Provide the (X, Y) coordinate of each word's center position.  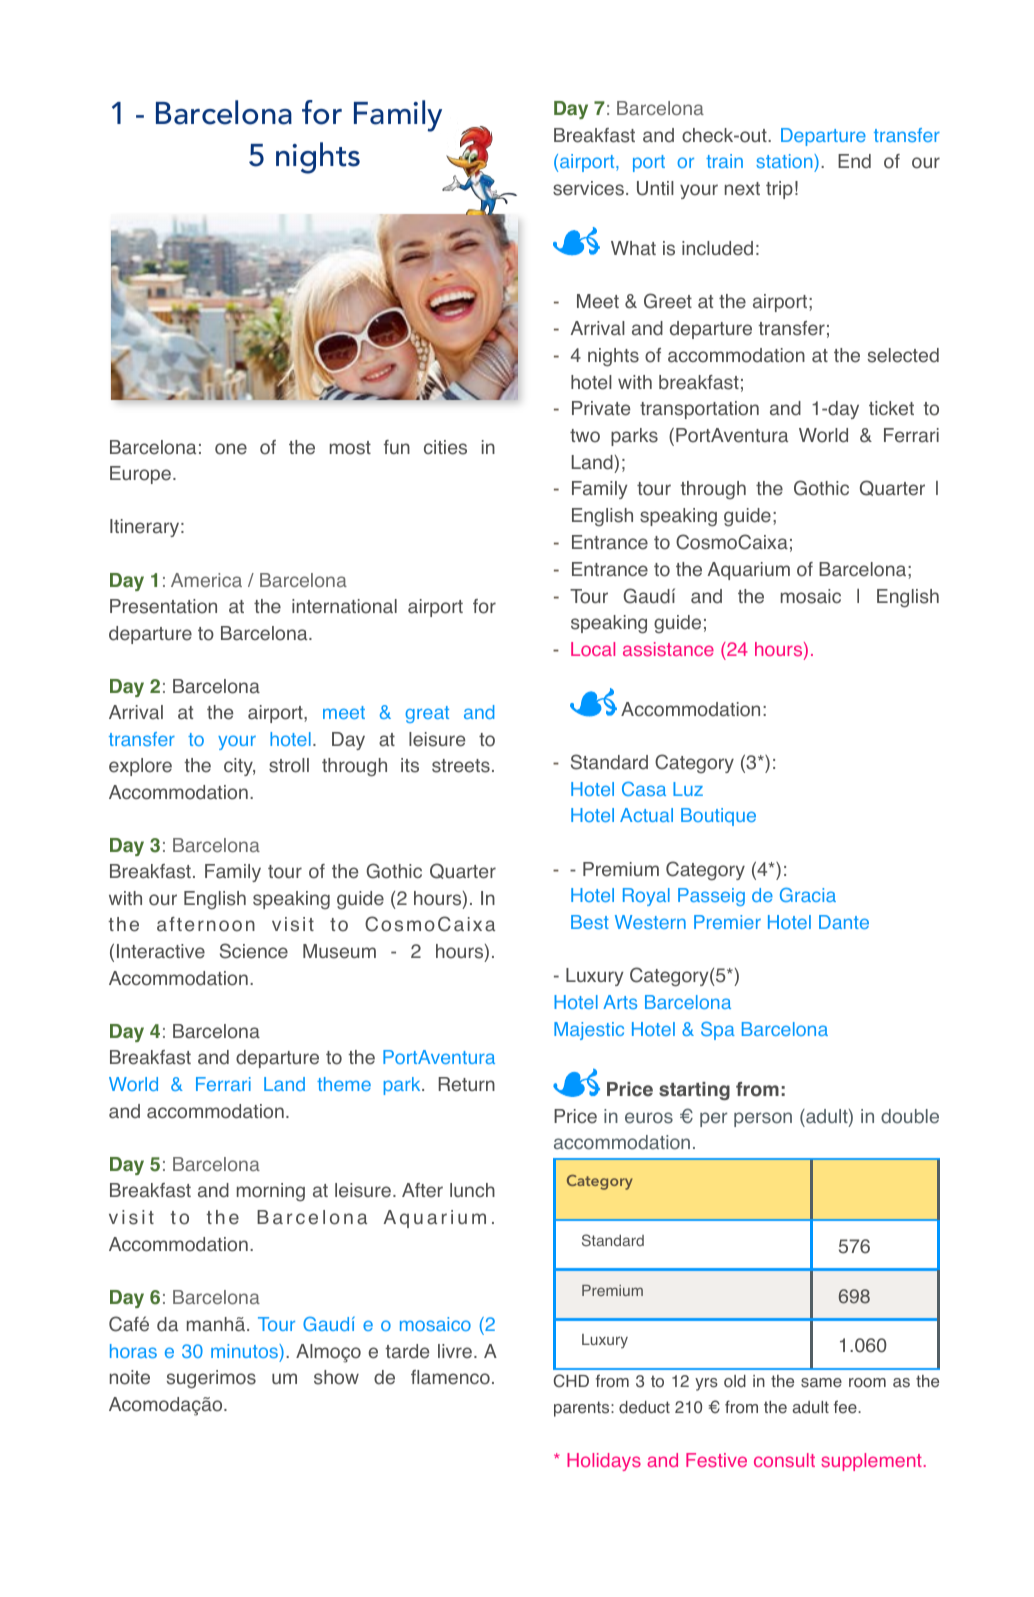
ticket (891, 408)
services (588, 188)
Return (467, 1084)
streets (461, 766)
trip (779, 190)
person (763, 1119)
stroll (289, 765)
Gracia (808, 895)
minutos (245, 1351)
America (206, 580)
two (585, 436)
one (231, 449)
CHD (571, 1381)
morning (271, 1192)
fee (846, 1407)
